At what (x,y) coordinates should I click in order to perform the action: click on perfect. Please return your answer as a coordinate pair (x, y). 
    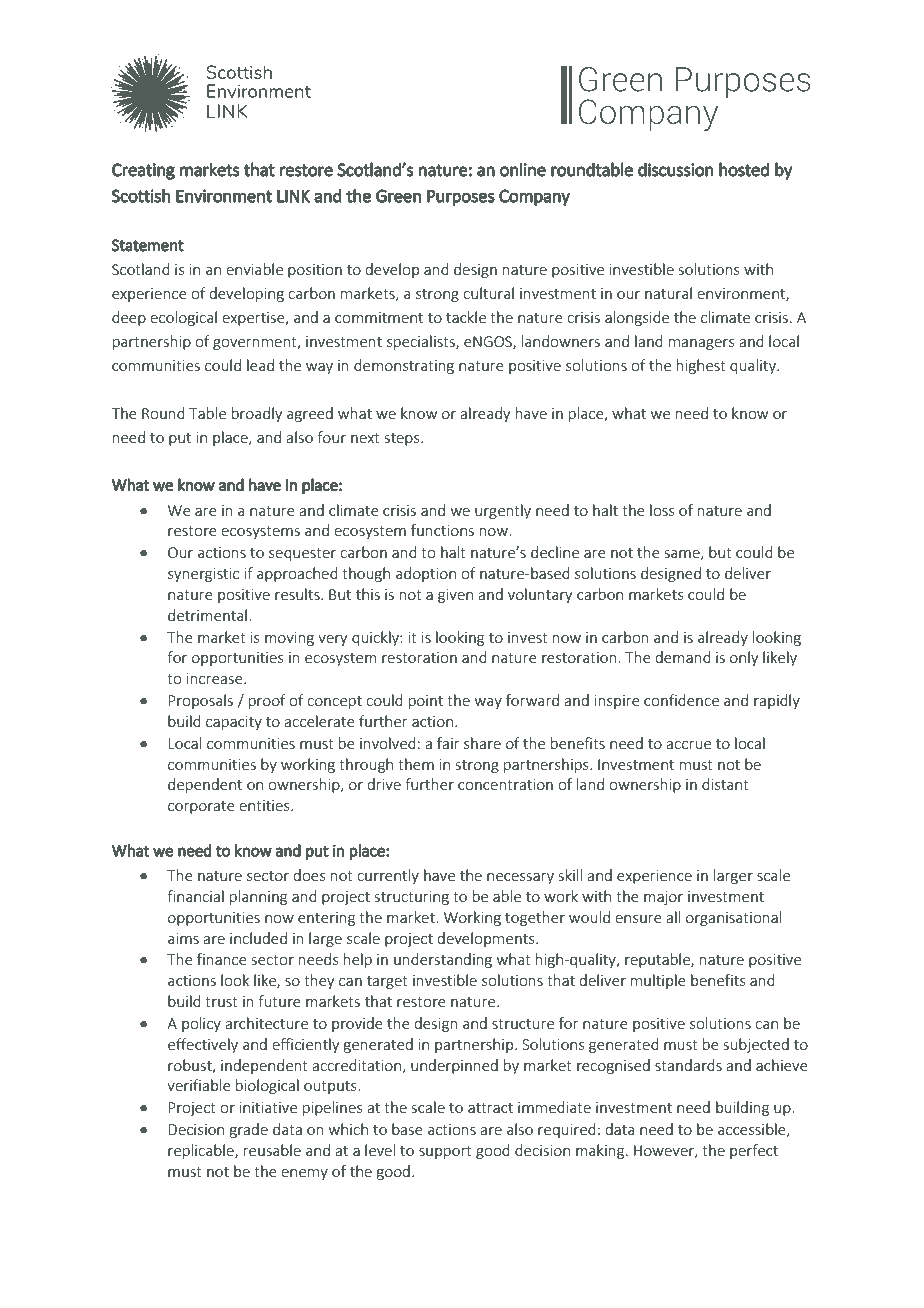
    Looking at the image, I should click on (754, 1151).
